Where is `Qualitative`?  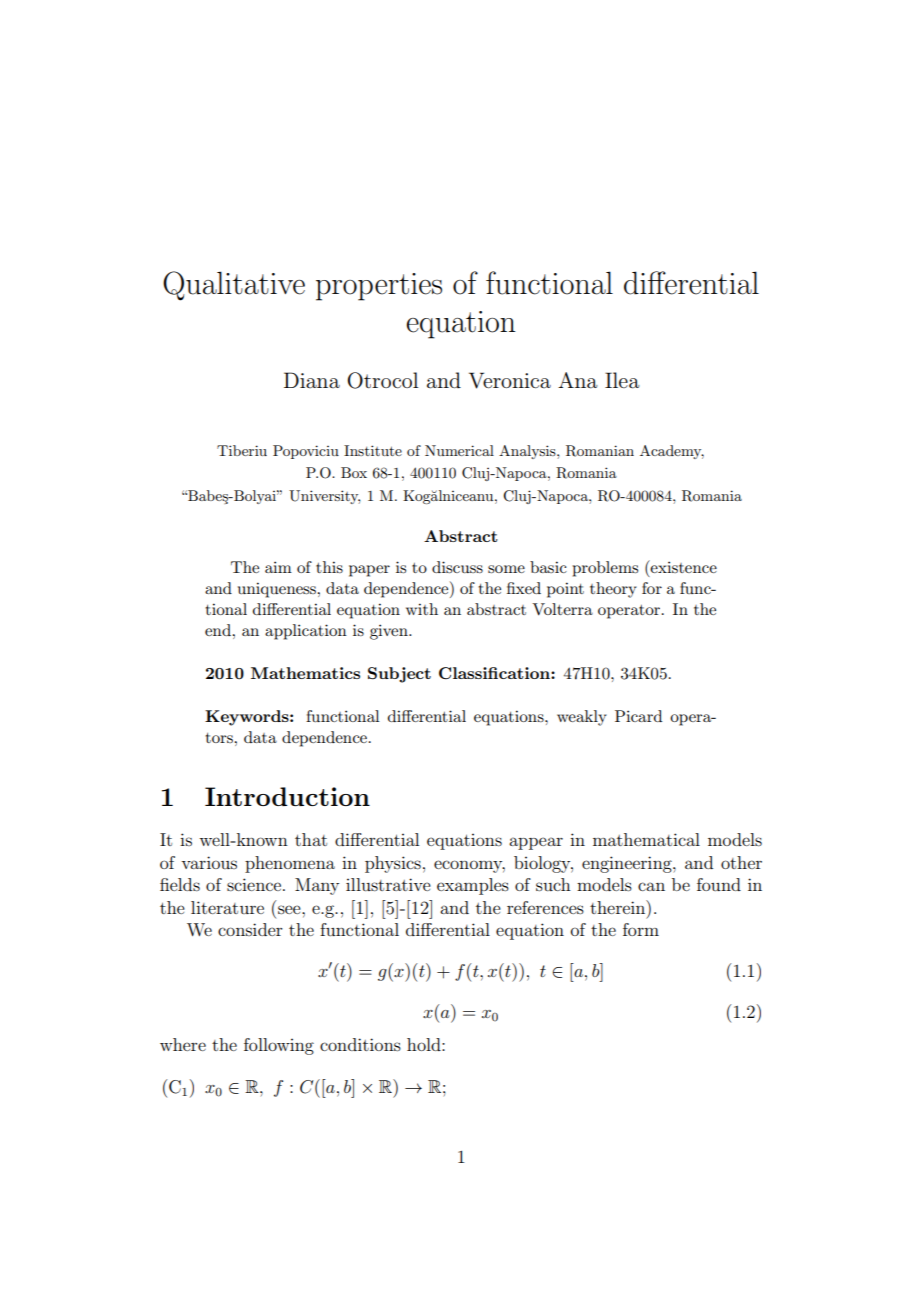
Qualitative is located at coordinates (234, 286).
